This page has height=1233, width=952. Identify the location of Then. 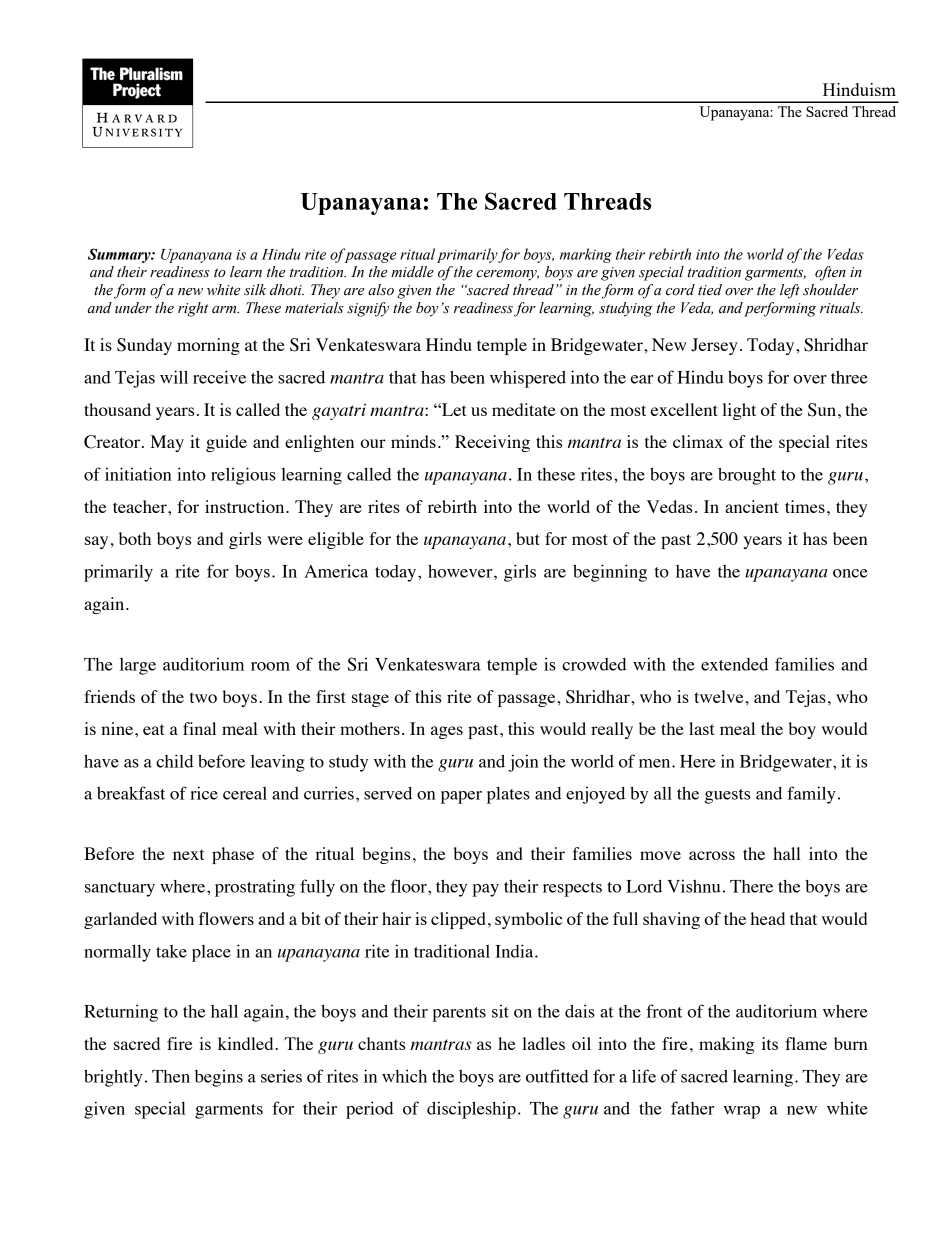
(171, 1076).
